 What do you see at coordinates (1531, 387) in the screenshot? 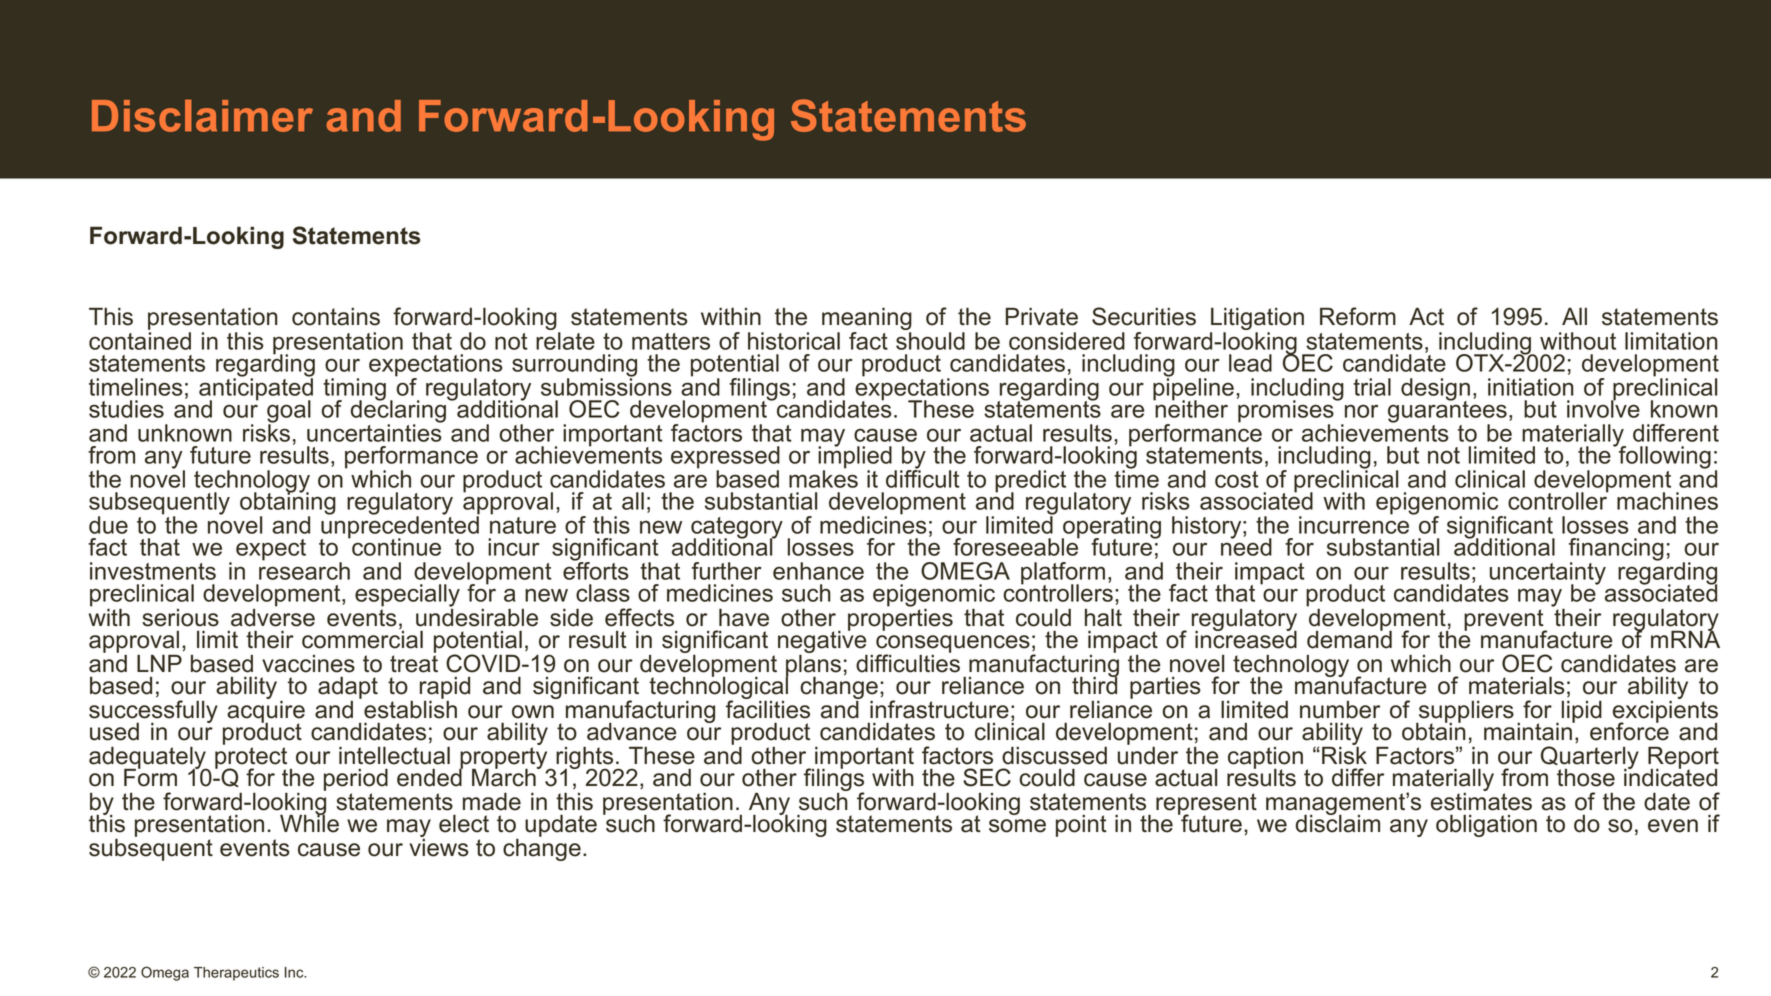
I see `initiation` at bounding box center [1531, 387].
